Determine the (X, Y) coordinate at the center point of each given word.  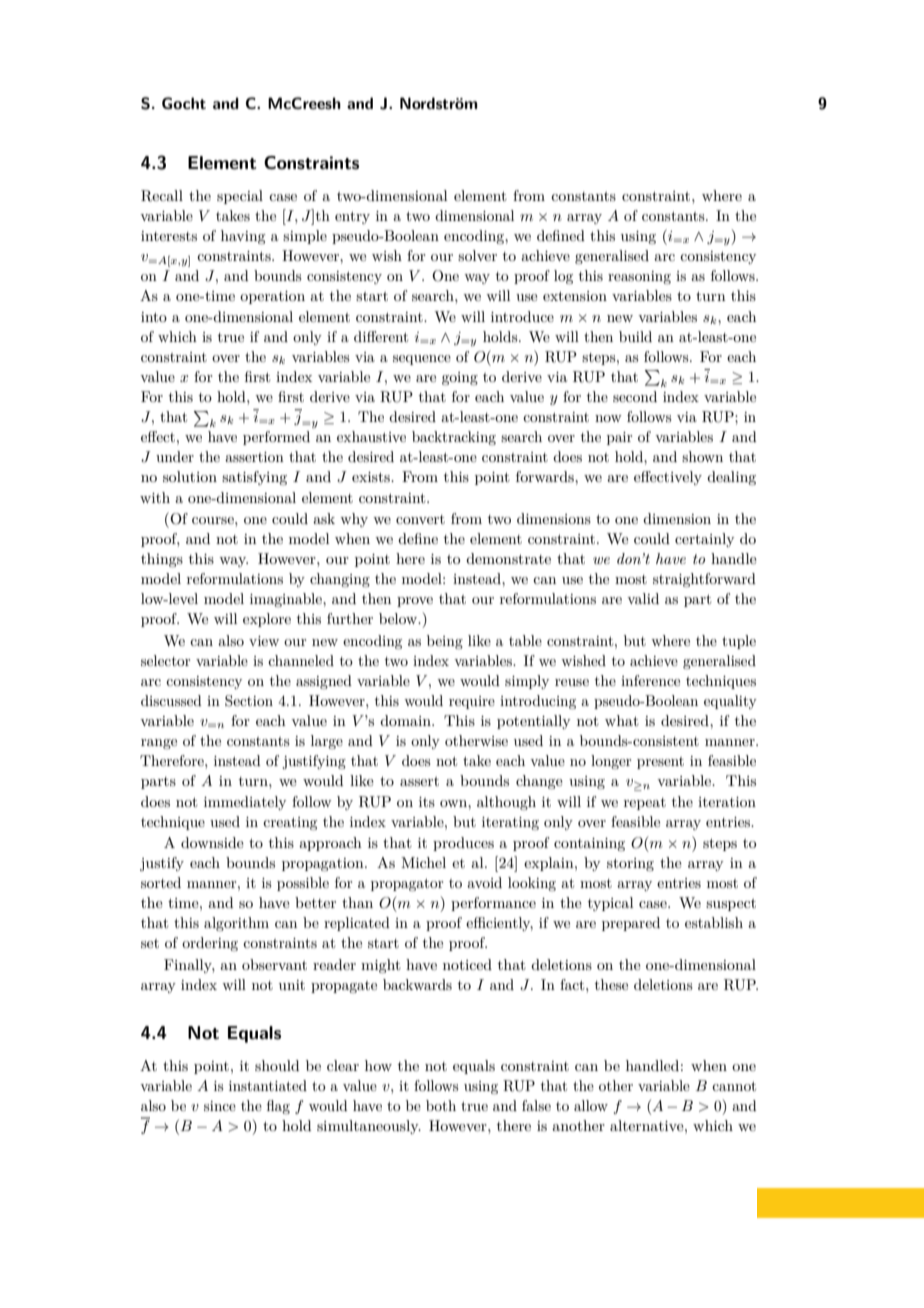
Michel (423, 862)
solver (477, 255)
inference (650, 680)
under (175, 456)
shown (702, 456)
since (220, 1106)
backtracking (454, 438)
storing (630, 864)
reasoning (639, 277)
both (441, 1105)
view (264, 641)
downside (212, 842)
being (445, 642)
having (243, 237)
